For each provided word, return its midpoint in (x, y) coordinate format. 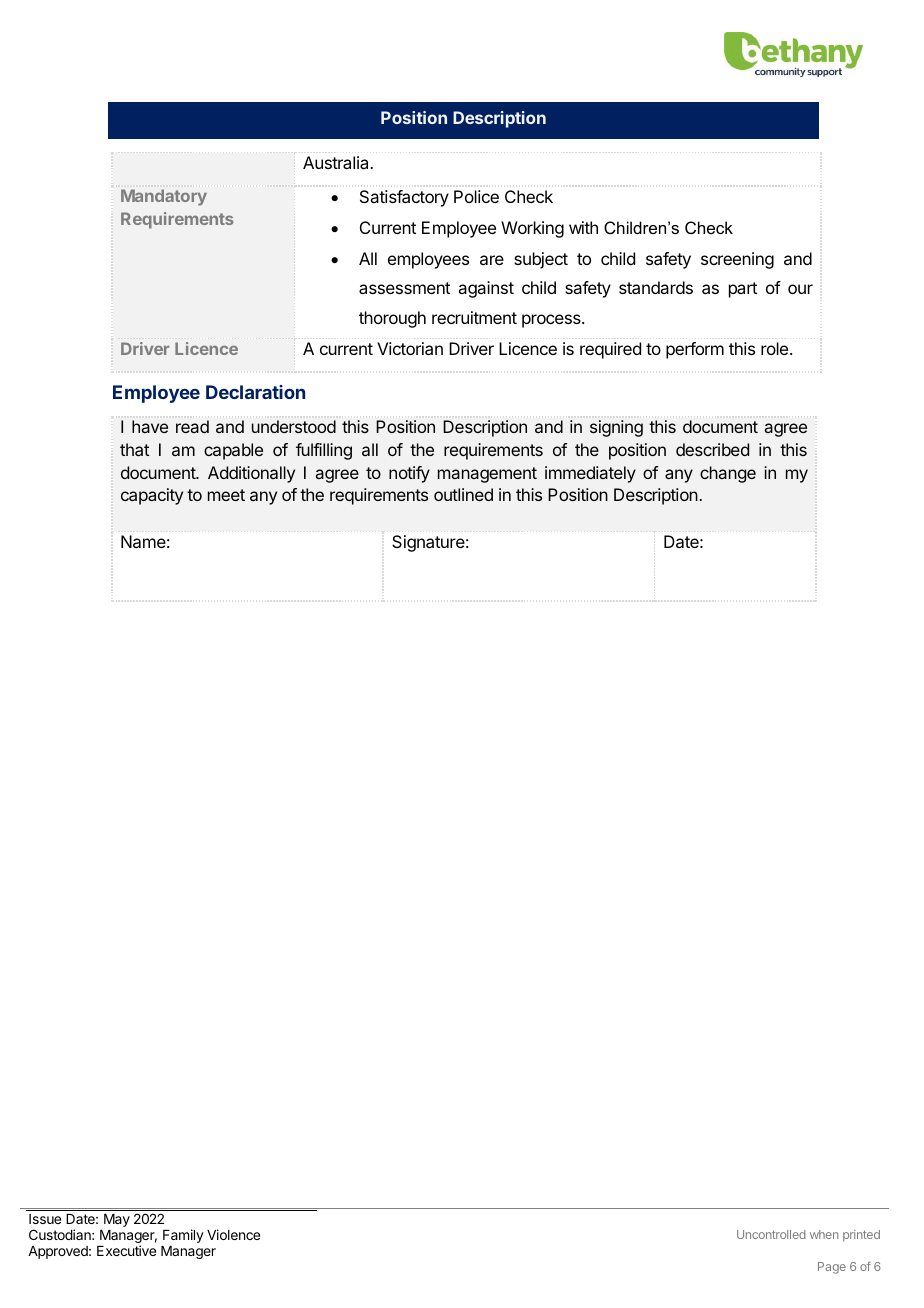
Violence (233, 1234)
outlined (463, 494)
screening (737, 260)
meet (226, 495)
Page (832, 1268)
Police (476, 196)
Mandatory (164, 197)
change (728, 474)
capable (233, 451)
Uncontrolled (771, 1234)
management (487, 475)
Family (183, 1236)
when (824, 1234)
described (712, 449)
